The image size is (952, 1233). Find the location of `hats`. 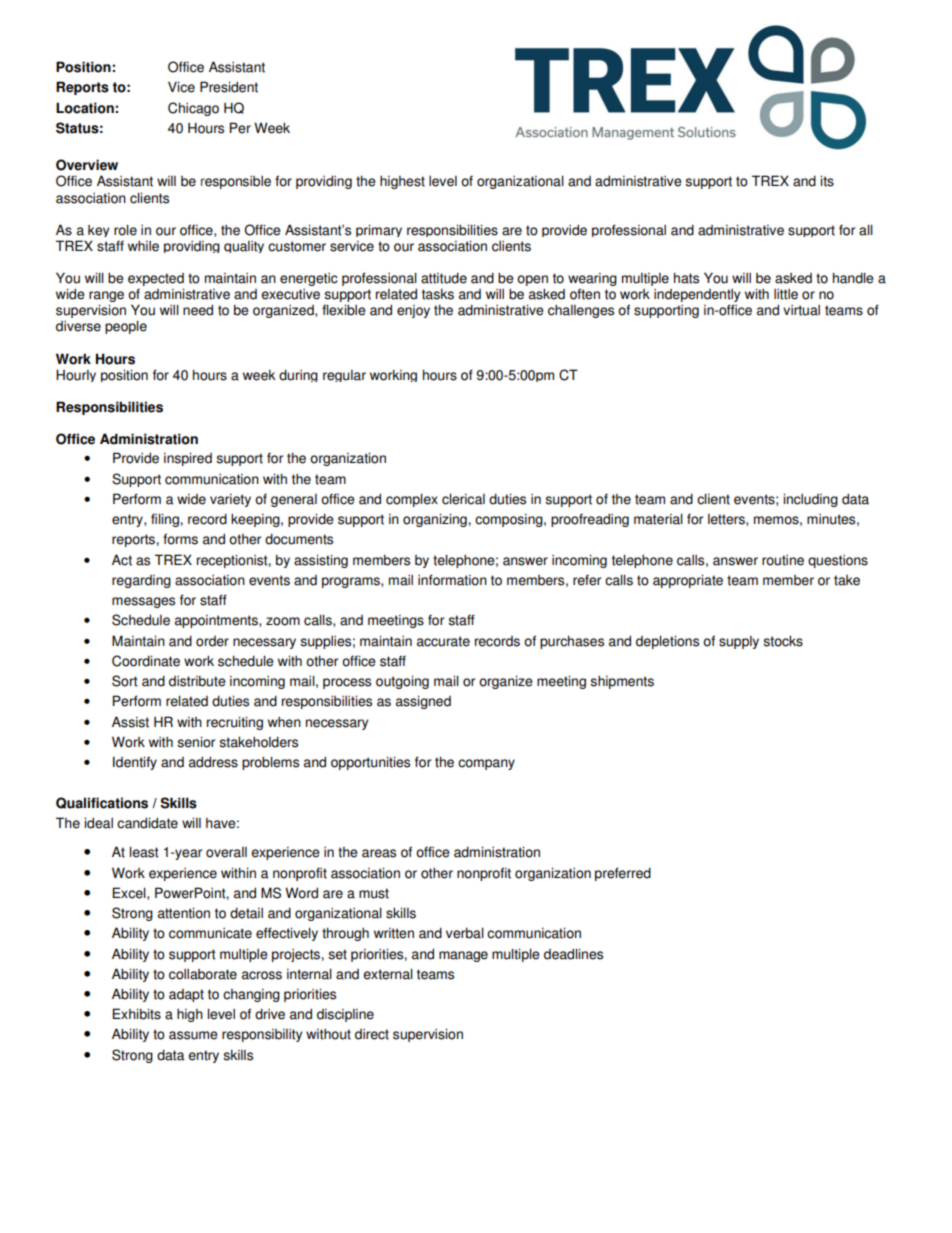

hats is located at coordinates (686, 278).
